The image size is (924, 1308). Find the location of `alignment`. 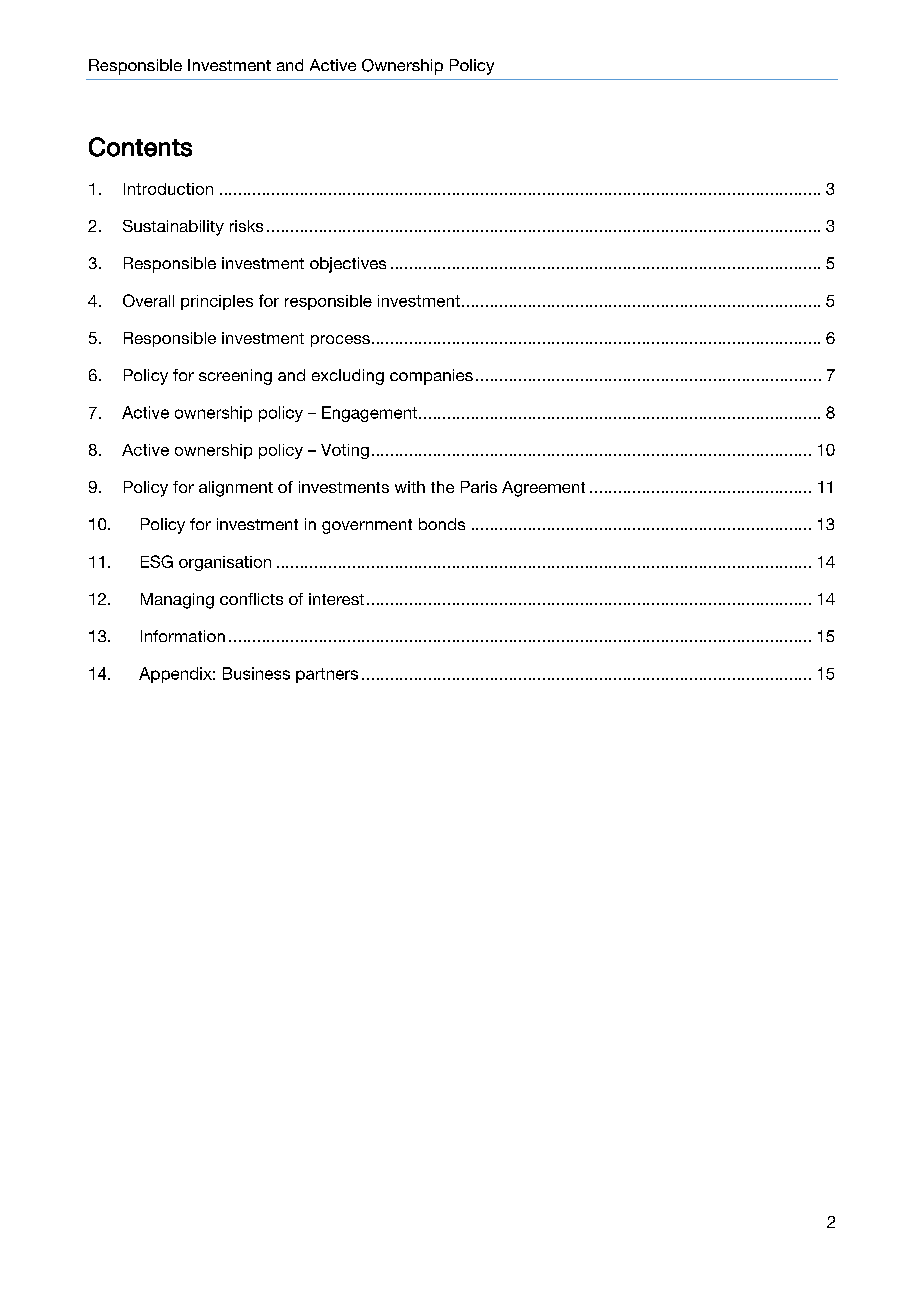

alignment is located at coordinates (236, 489).
